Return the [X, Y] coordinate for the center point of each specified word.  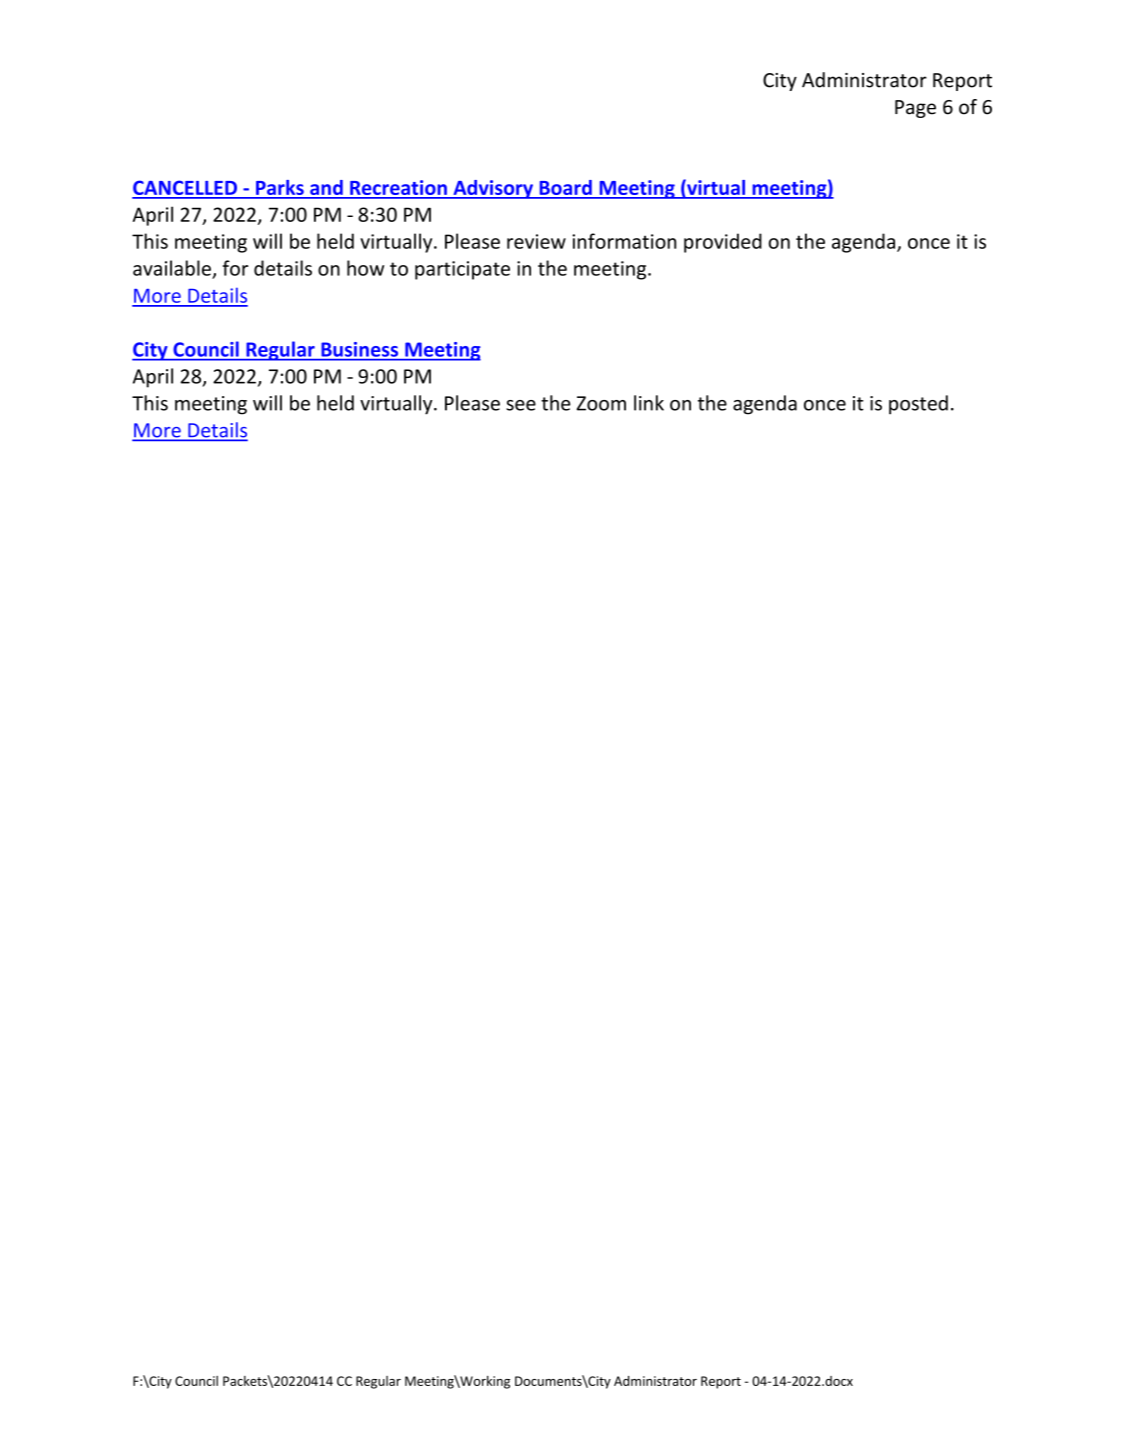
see [521, 405]
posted [918, 405]
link [649, 403]
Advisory [493, 189]
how [365, 268]
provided [723, 243]
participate [462, 270]
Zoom [601, 403]
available [172, 268]
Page [915, 109]
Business [360, 349]
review [536, 241]
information [624, 241]
